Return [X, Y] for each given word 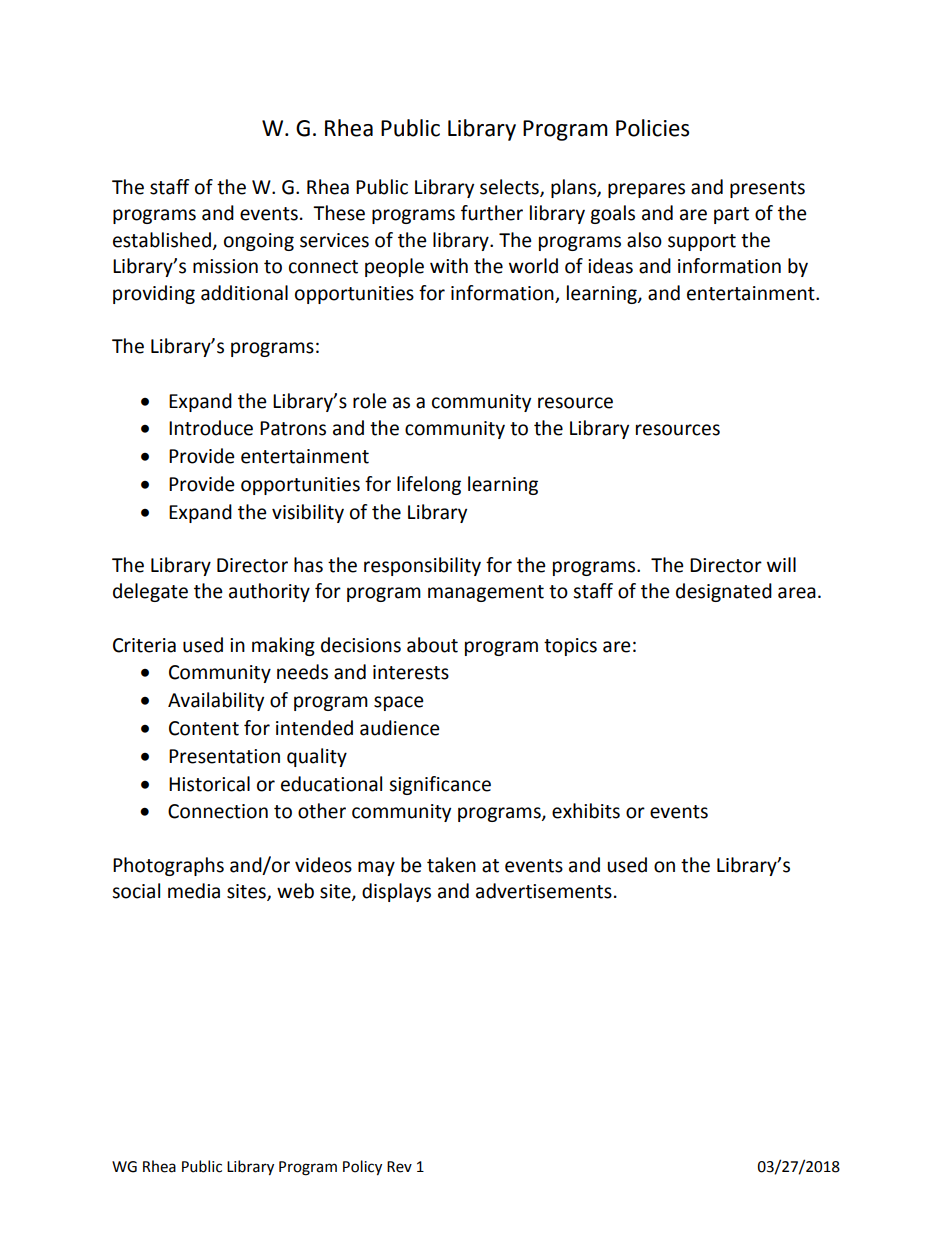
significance [440, 785]
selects [510, 187]
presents [767, 189]
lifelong [429, 485]
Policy [362, 1167]
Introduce [211, 428]
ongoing [259, 242]
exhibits [586, 811]
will [781, 564]
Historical [209, 784]
